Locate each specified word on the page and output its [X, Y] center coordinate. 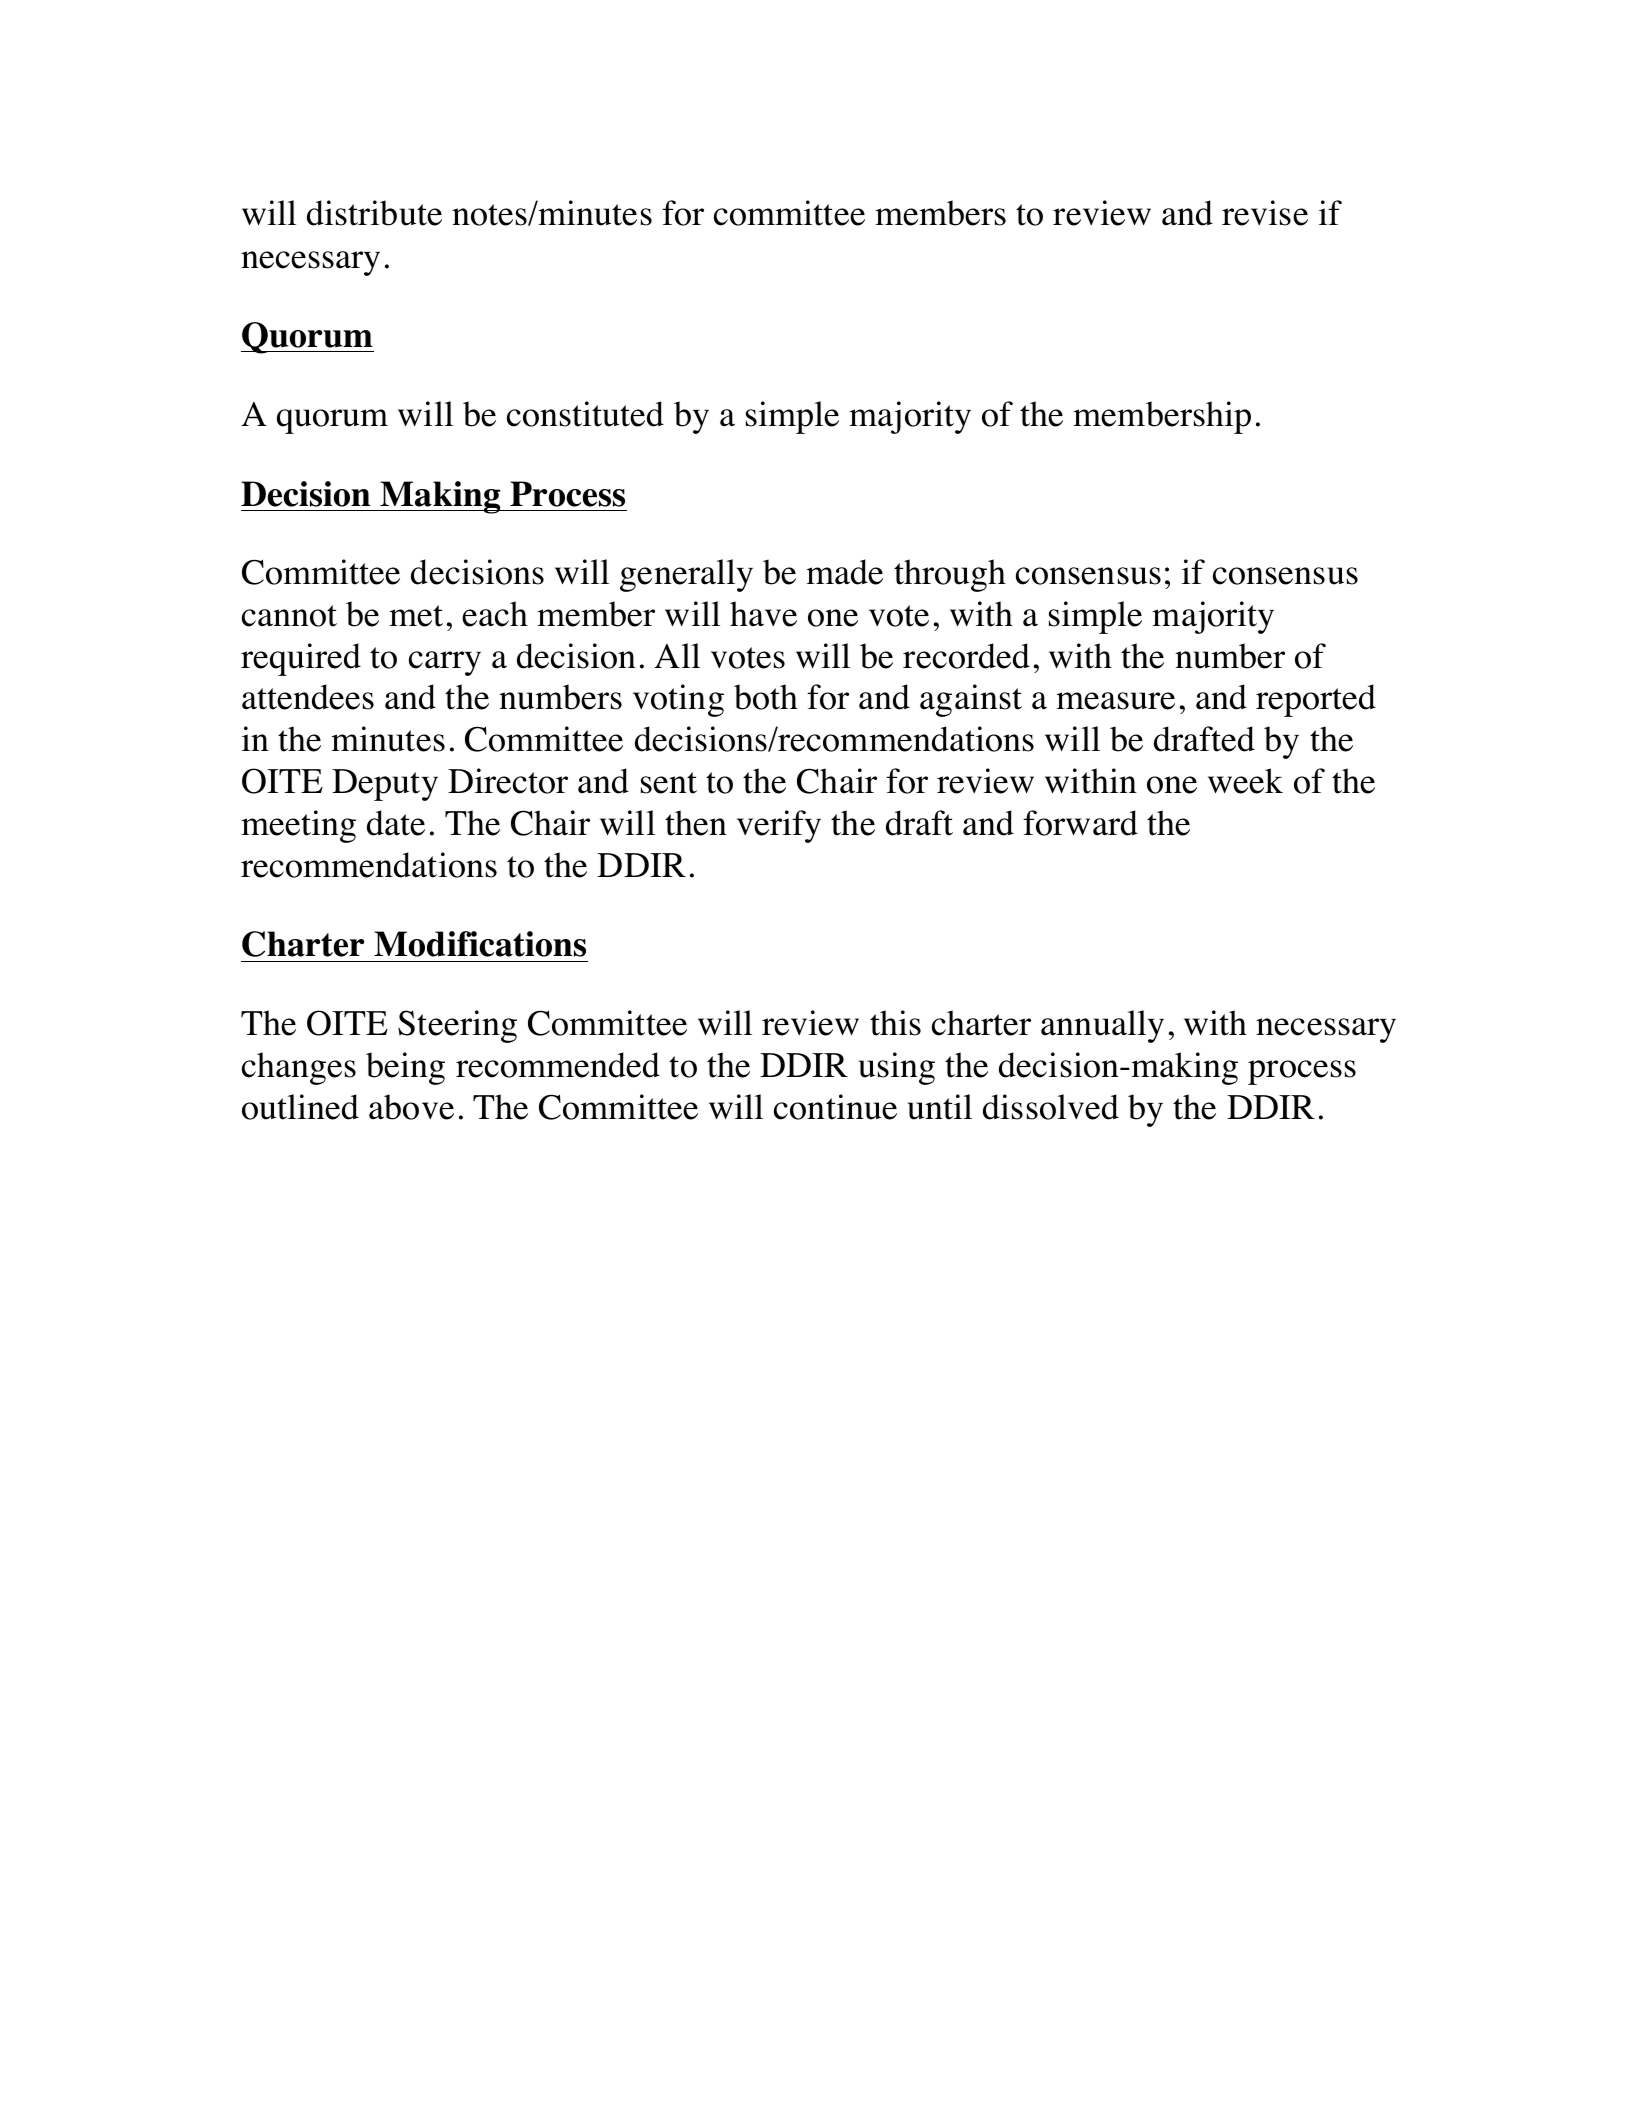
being [405, 1068]
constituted [585, 414]
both [766, 697]
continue [835, 1107]
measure [1115, 701]
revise [1265, 213]
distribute [374, 213]
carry [445, 663]
